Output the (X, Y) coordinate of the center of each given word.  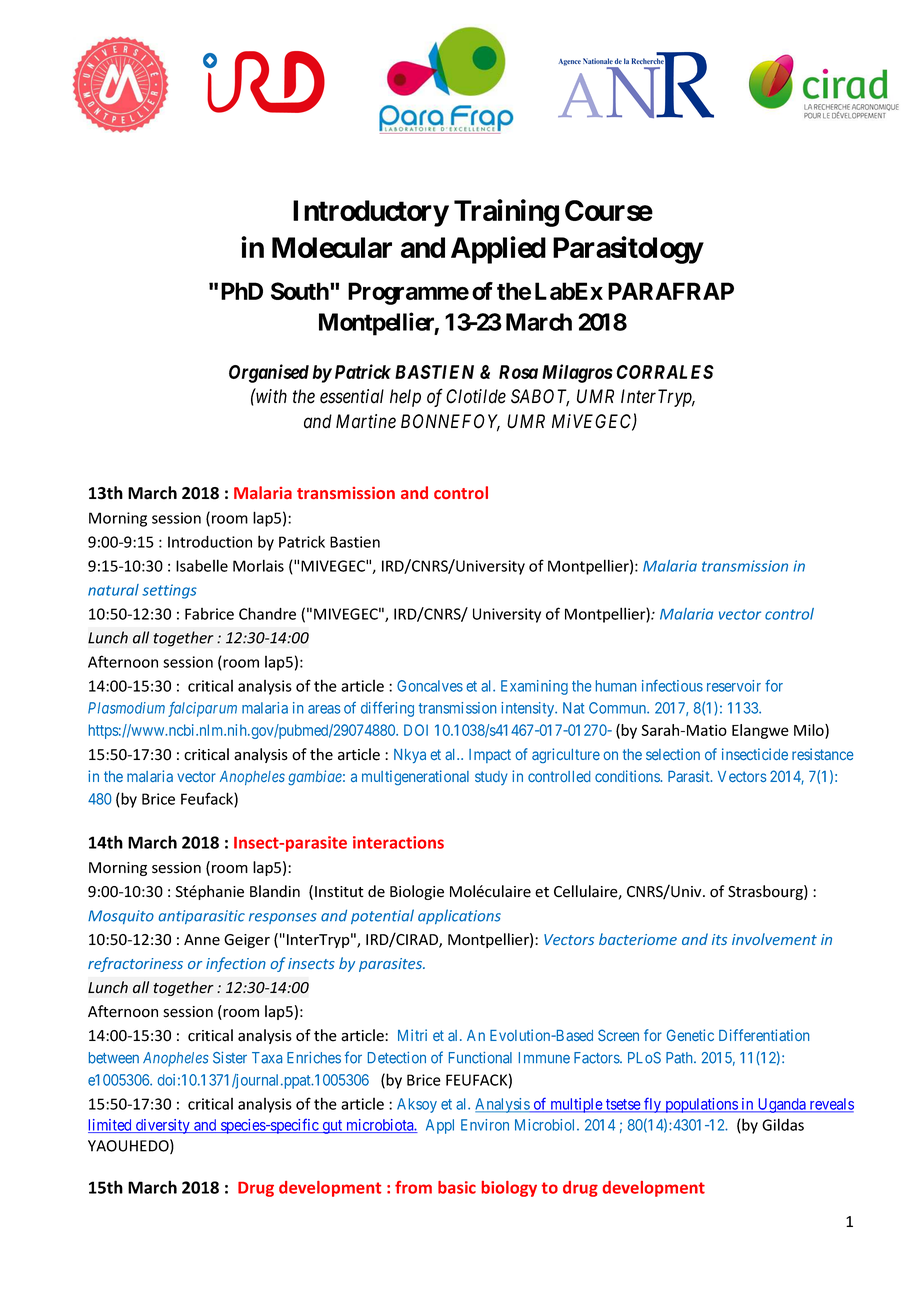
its (719, 939)
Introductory (371, 213)
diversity (163, 1126)
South (301, 291)
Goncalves (430, 686)
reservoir (734, 686)
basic (457, 1187)
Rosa (518, 372)
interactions (398, 842)
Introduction (210, 542)
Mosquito (121, 917)
